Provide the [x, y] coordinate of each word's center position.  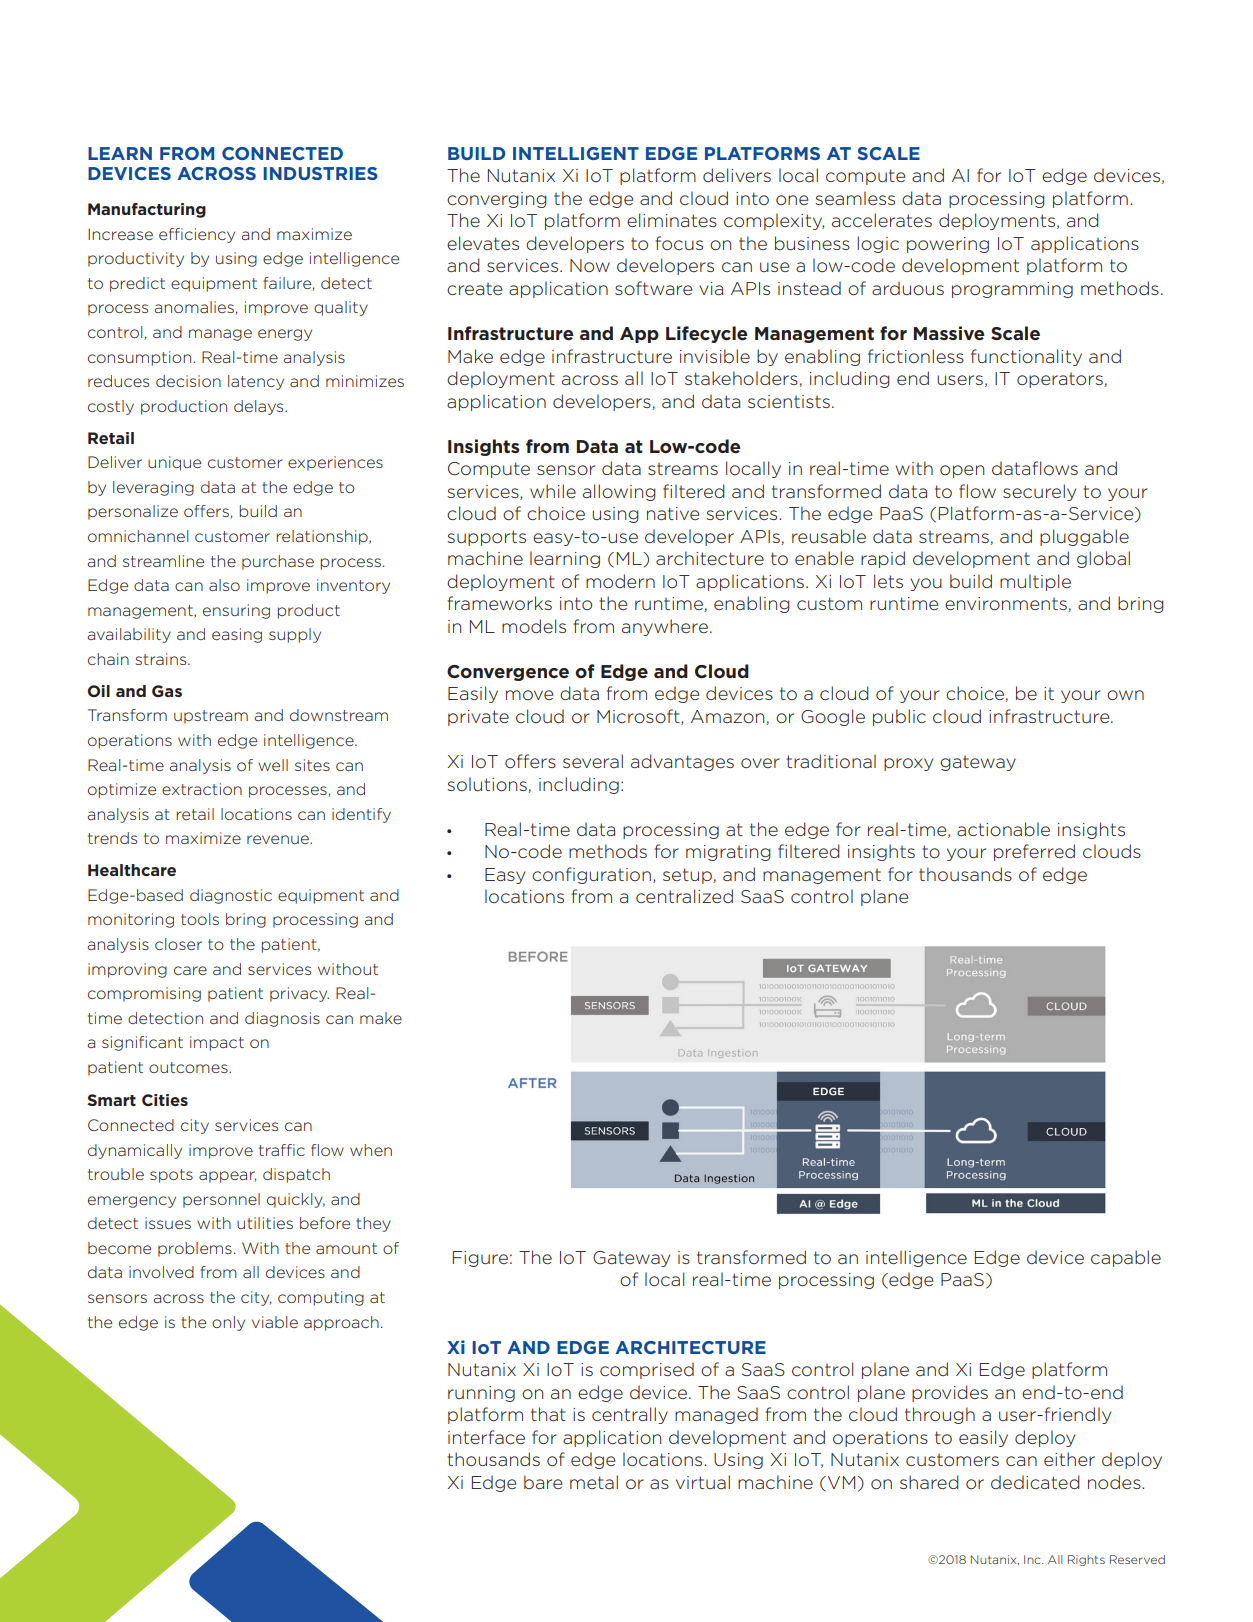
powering [948, 245]
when [371, 1150]
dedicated [1035, 1482]
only [228, 1323]
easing [237, 635]
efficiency [197, 235]
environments [1006, 603]
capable [1126, 1258]
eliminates [672, 220]
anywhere [666, 627]
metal [594, 1482]
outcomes [189, 1067]
